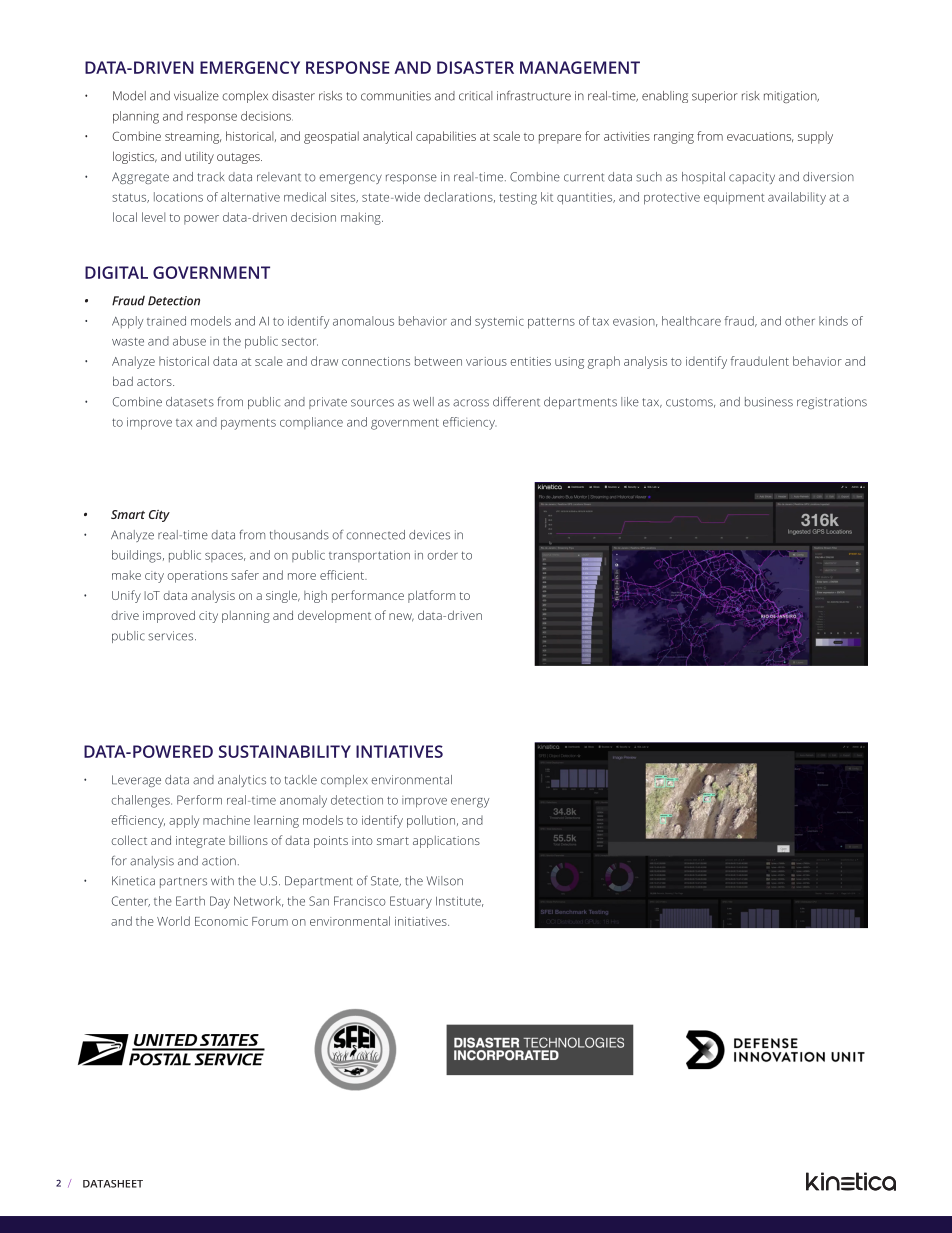  I want to click on critical, so click(475, 96).
